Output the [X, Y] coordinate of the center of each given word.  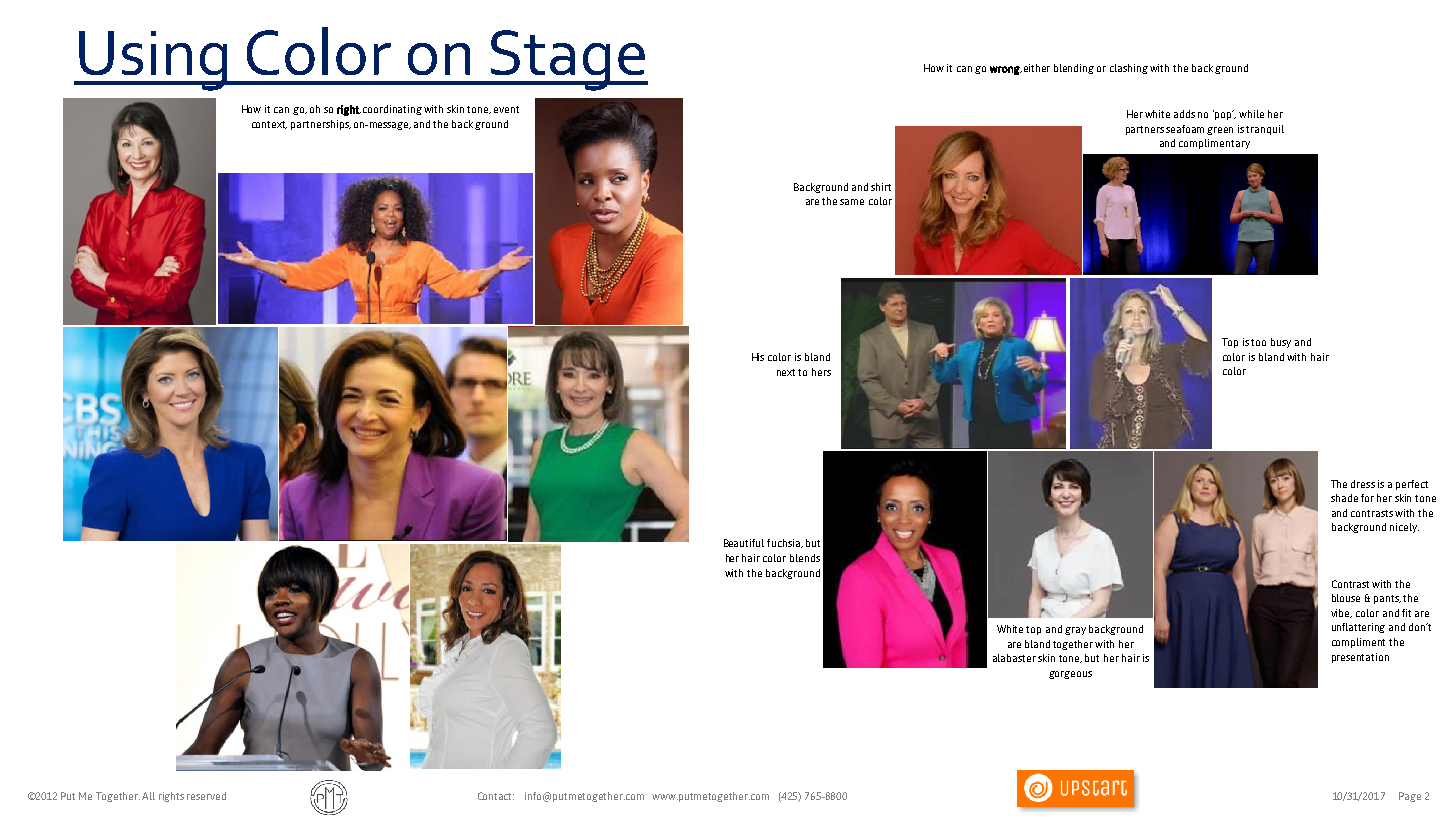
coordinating [392, 110]
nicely [1404, 528]
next [786, 372]
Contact [496, 796]
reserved [206, 796]
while [1251, 114]
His [758, 357]
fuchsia [784, 543]
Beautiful [744, 543]
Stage [568, 60]
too [1258, 342]
